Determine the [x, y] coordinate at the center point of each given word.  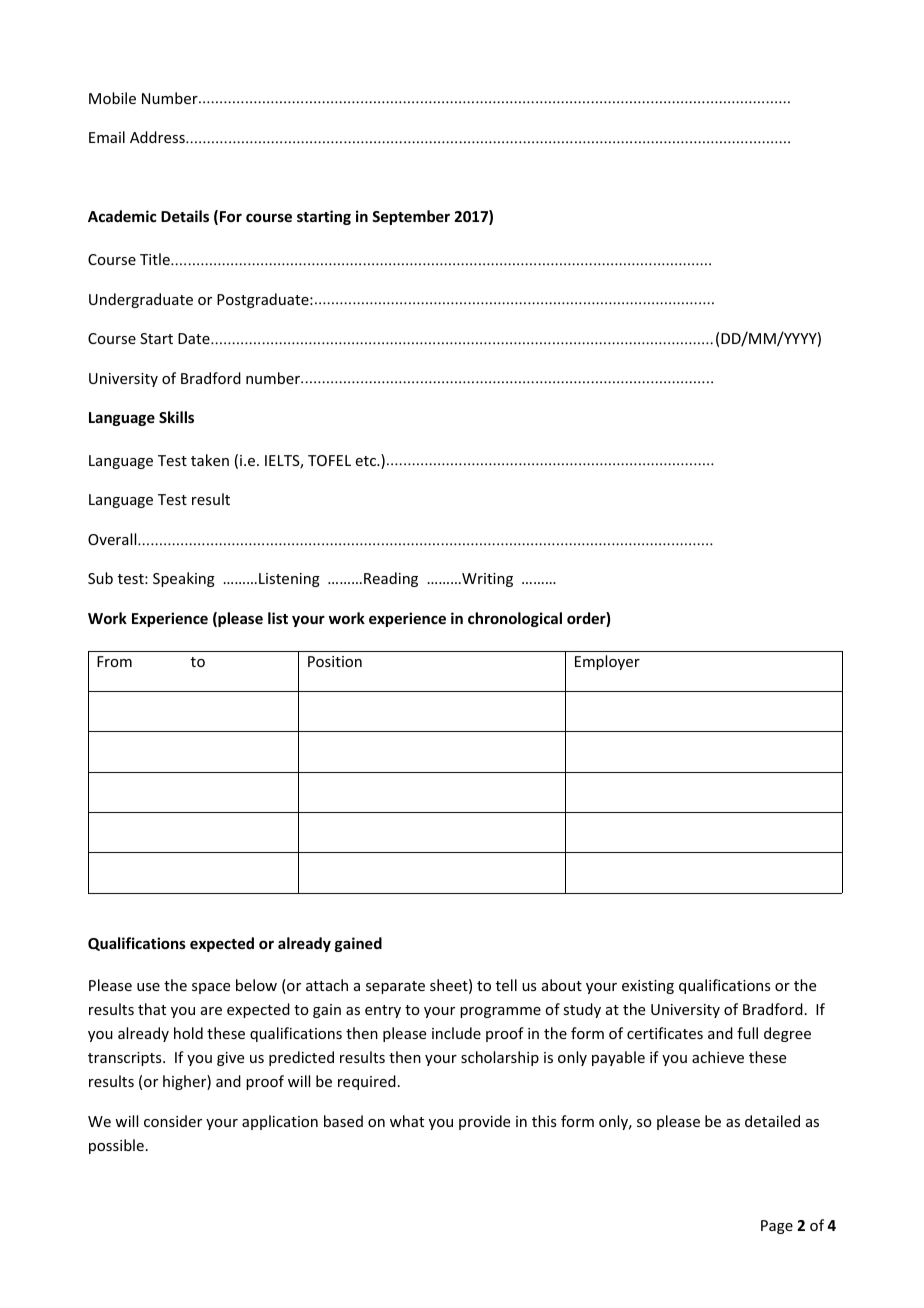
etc [367, 461]
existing [648, 987]
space [211, 988]
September [411, 217]
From [114, 661]
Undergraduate [141, 300]
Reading [391, 579]
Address [158, 137]
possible [116, 1146]
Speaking [184, 579]
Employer [607, 662]
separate [395, 987]
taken [210, 460]
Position [335, 661]
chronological [515, 619]
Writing [486, 580]
